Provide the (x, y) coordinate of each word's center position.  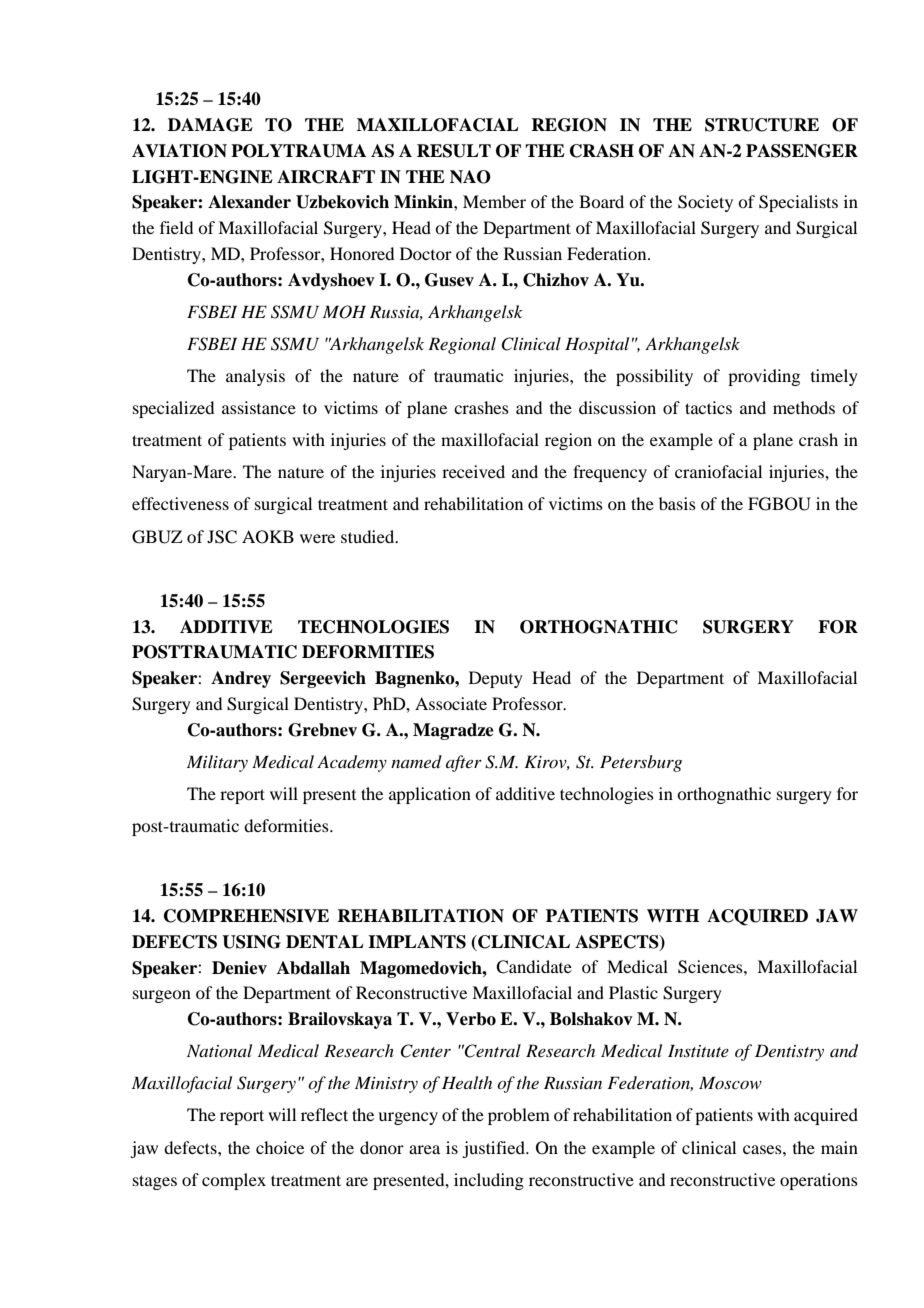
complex (234, 1181)
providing (764, 377)
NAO (470, 177)
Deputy (496, 679)
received (473, 471)
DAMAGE (210, 125)
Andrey (241, 679)
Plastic (633, 992)
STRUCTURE (762, 125)
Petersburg (641, 763)
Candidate (534, 967)
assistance (259, 407)
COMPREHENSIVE (246, 916)
